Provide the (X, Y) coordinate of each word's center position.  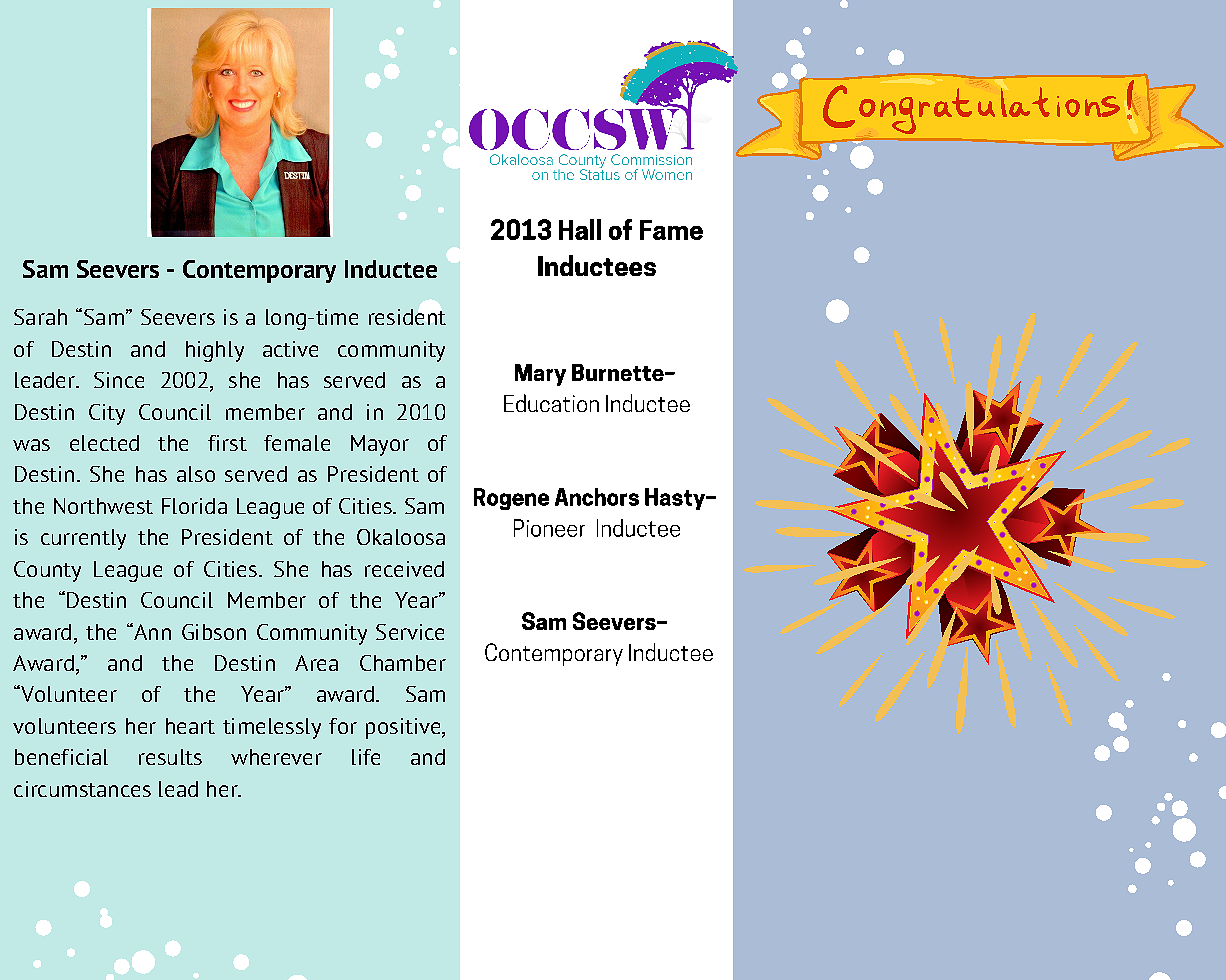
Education (551, 403)
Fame (671, 230)
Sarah (40, 317)
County (47, 571)
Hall (580, 229)
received (404, 569)
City (107, 414)
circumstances (82, 789)
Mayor (380, 445)
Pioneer (549, 528)
